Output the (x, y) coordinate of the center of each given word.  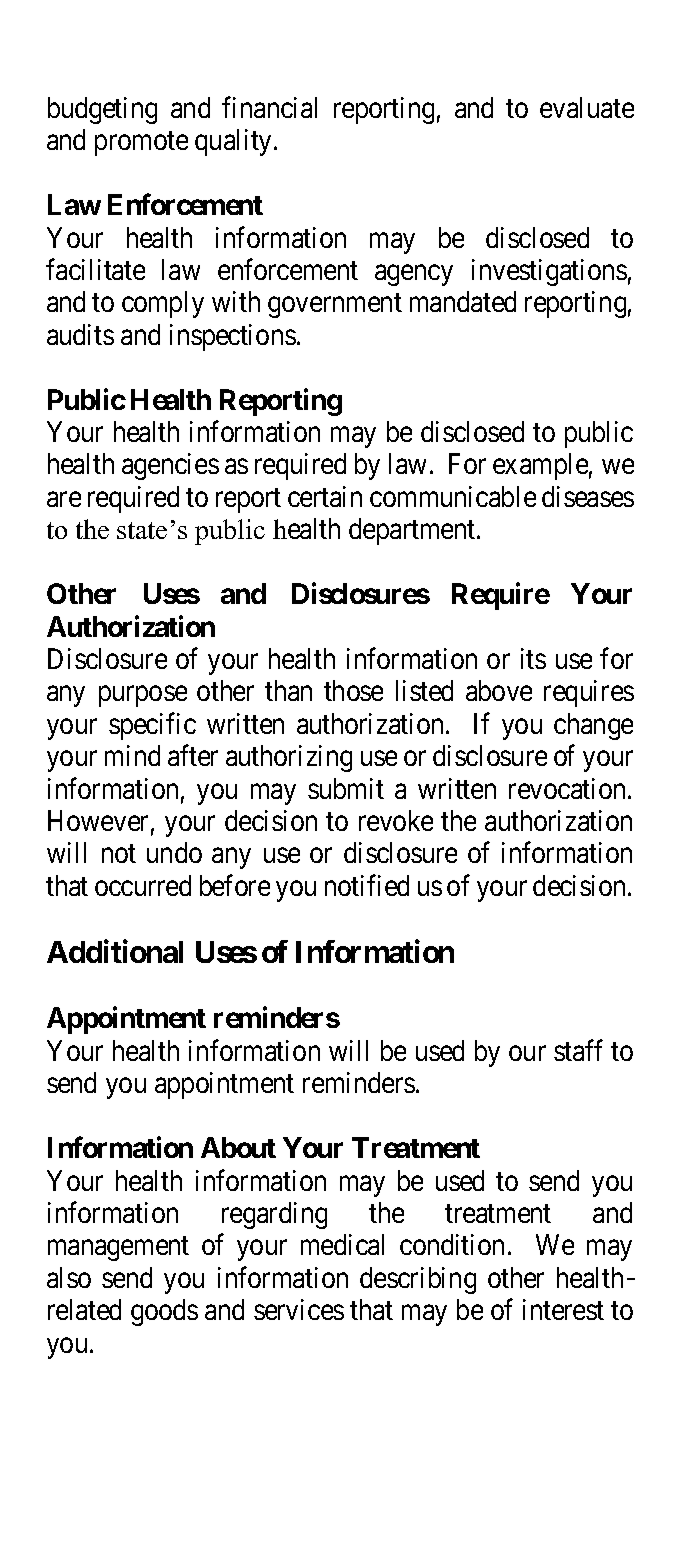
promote (141, 144)
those (353, 690)
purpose (143, 696)
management (118, 1249)
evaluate (587, 107)
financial (269, 107)
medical (342, 1244)
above (499, 690)
